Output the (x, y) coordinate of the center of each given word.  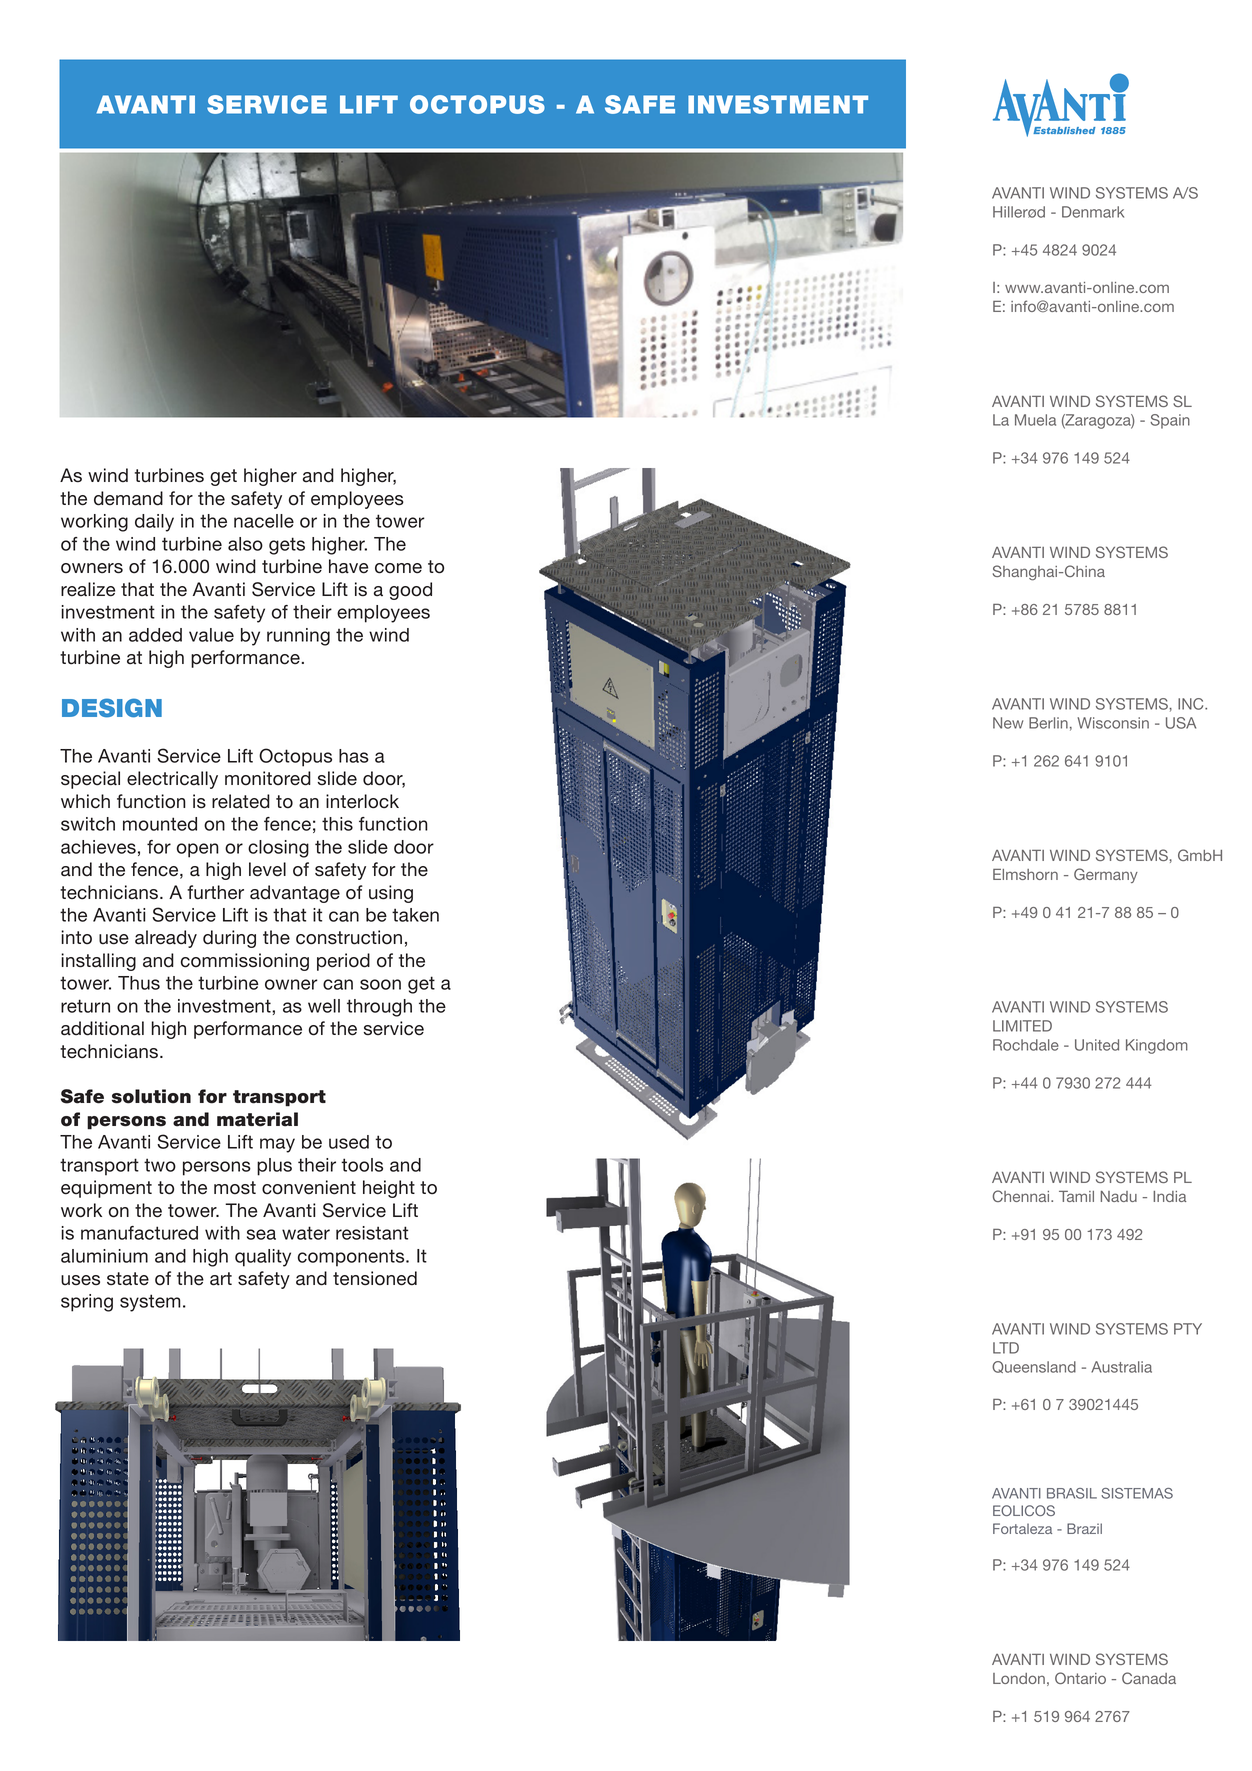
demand (128, 498)
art (221, 1279)
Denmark (1093, 212)
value (211, 635)
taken (415, 915)
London (1019, 1678)
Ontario (1080, 1678)
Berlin (1048, 723)
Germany (1106, 875)
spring (87, 1303)
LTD (1006, 1348)
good (410, 591)
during (229, 939)
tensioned (375, 1278)
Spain (1170, 421)
